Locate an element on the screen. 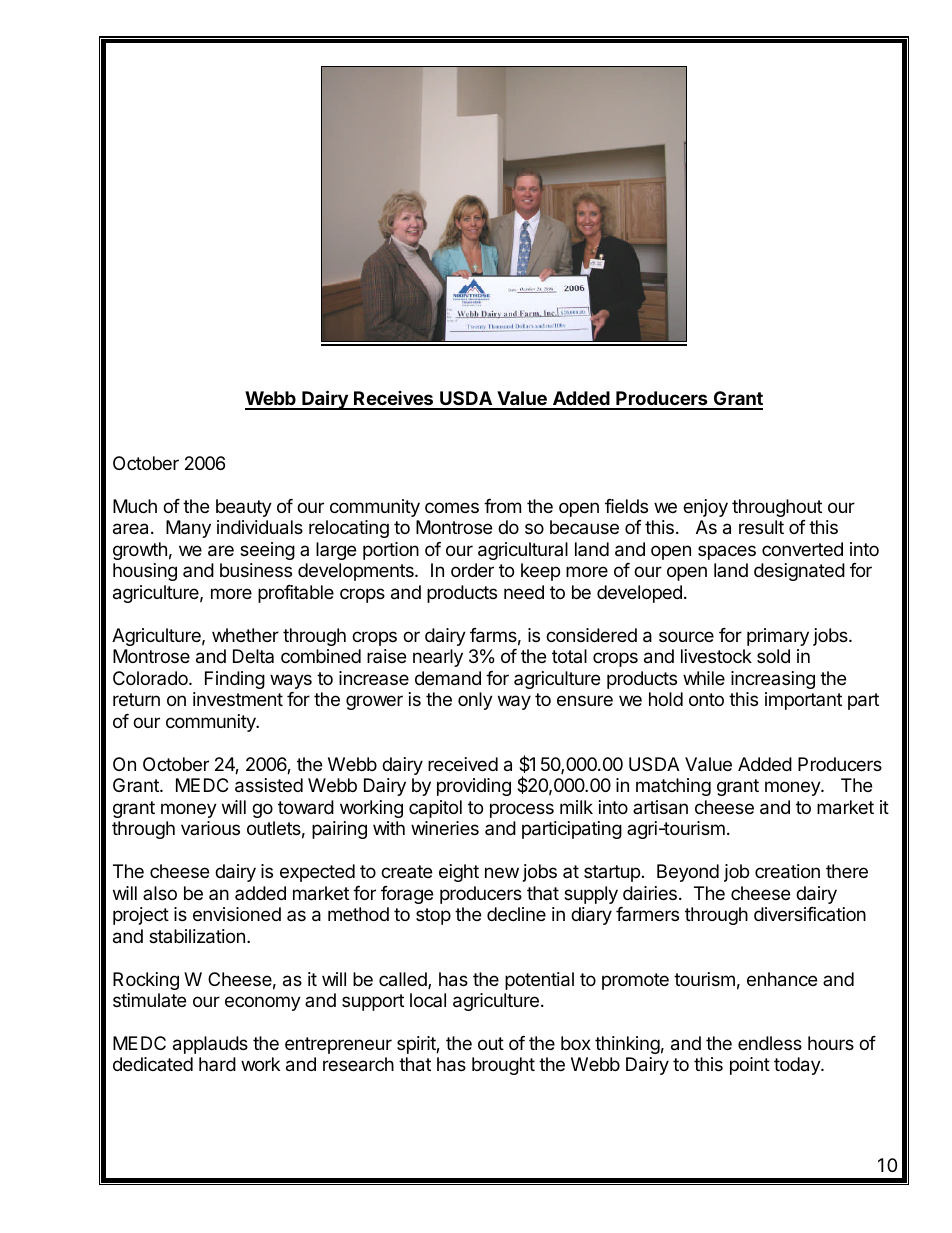 The image size is (952, 1233). spaces is located at coordinates (727, 552).
